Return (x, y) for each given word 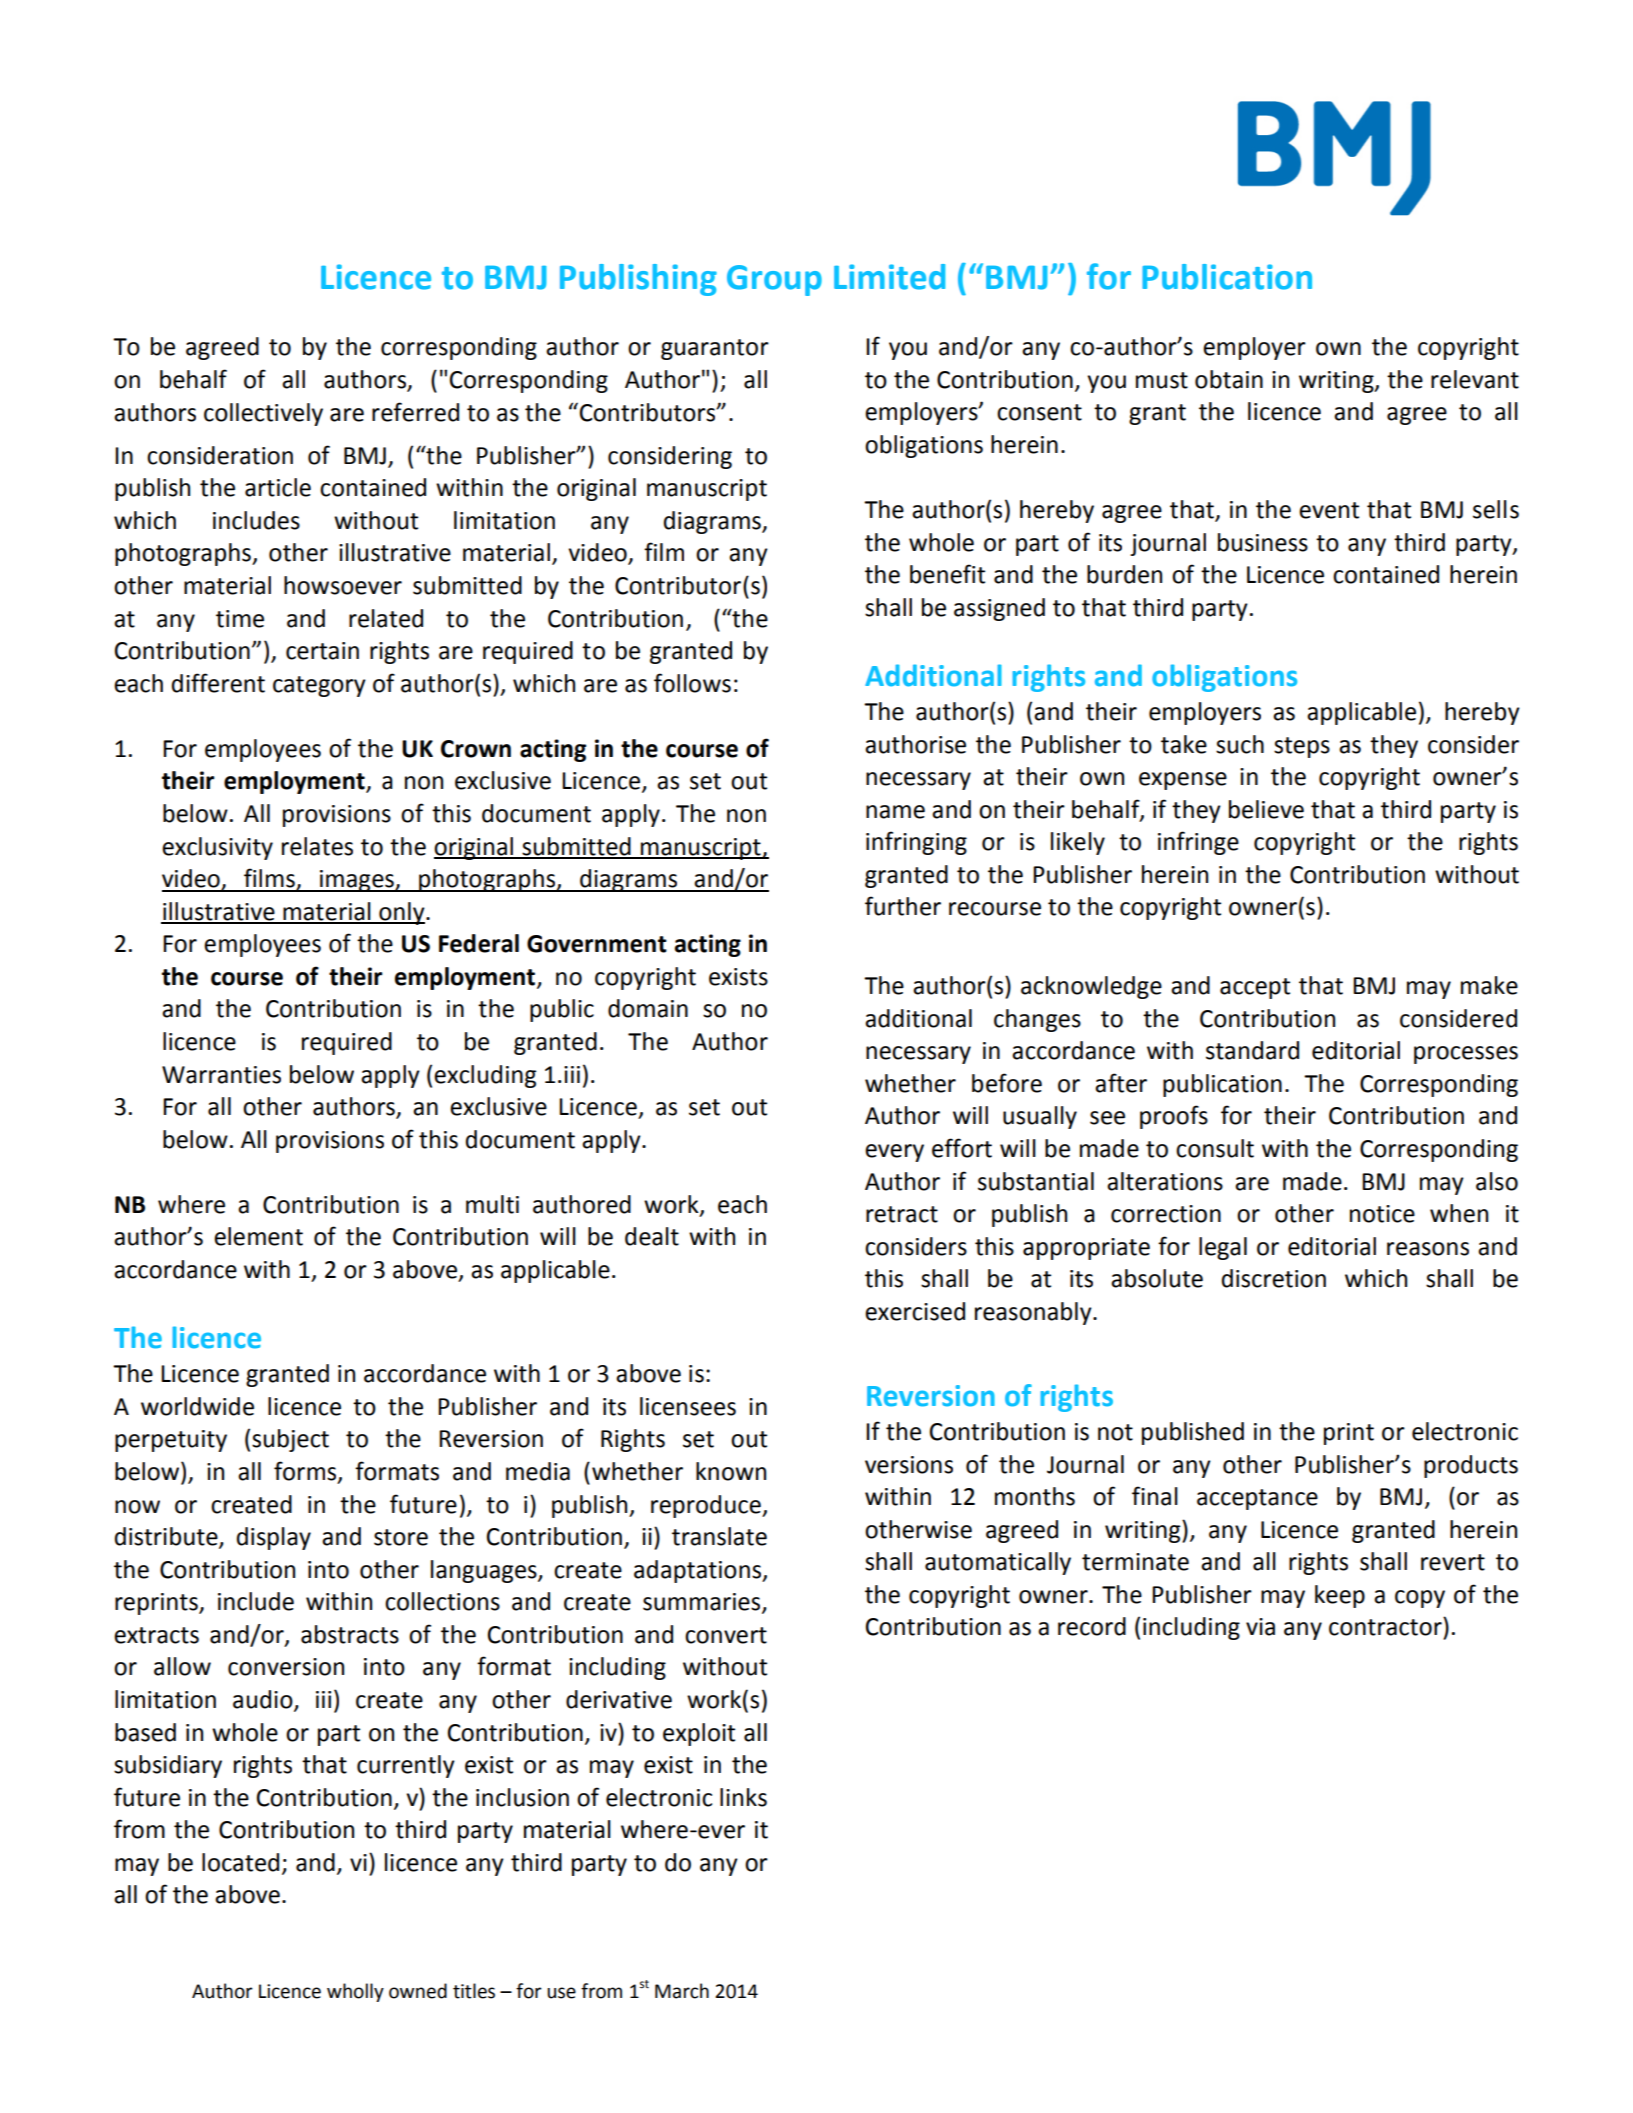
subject (290, 1440)
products (1471, 1466)
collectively (263, 414)
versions (909, 1465)
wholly (355, 1992)
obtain (1229, 379)
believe (1266, 809)
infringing (916, 843)
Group (774, 280)
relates (317, 846)
